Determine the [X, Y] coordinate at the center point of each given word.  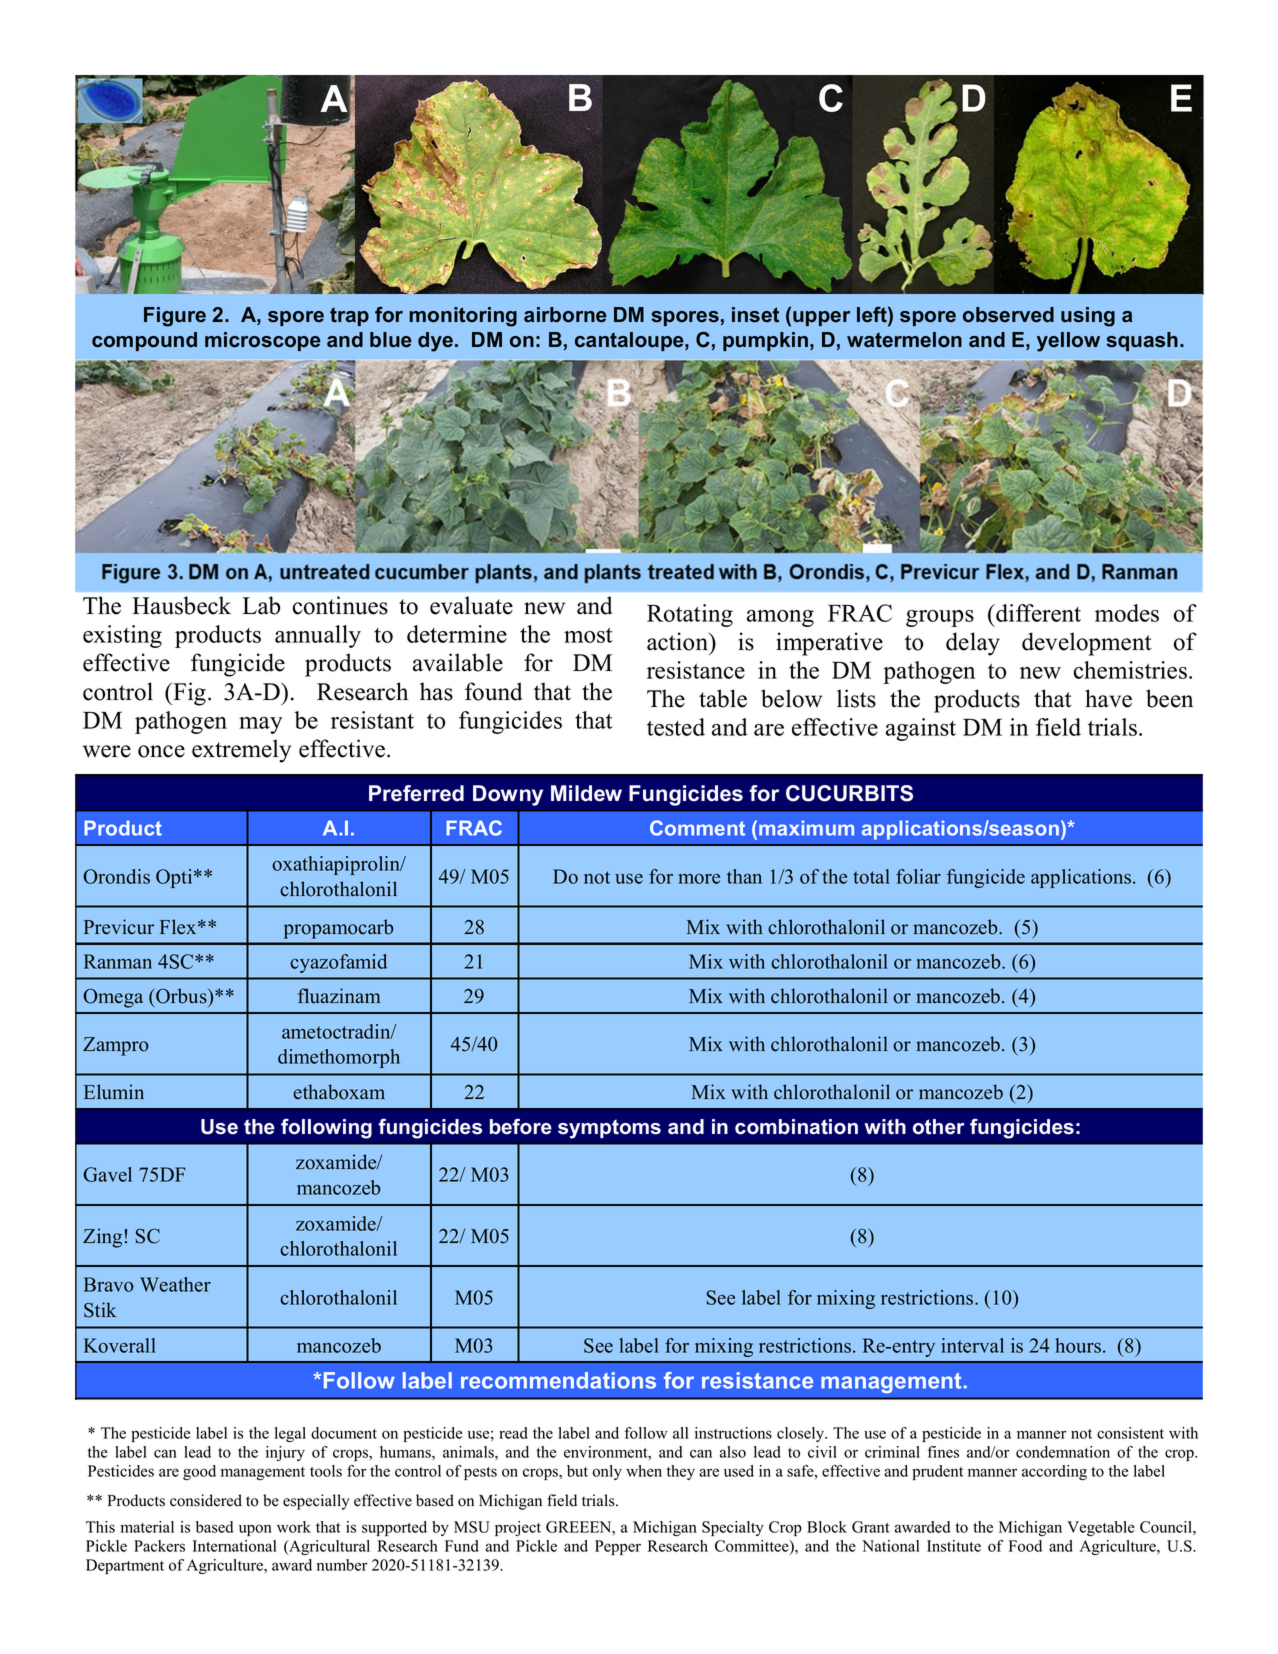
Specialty [733, 1528]
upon [255, 1530]
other [938, 1127]
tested [676, 727]
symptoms [609, 1129]
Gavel [107, 1174]
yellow [1068, 342]
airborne [565, 315]
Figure [175, 317]
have [1108, 698]
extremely [241, 751]
